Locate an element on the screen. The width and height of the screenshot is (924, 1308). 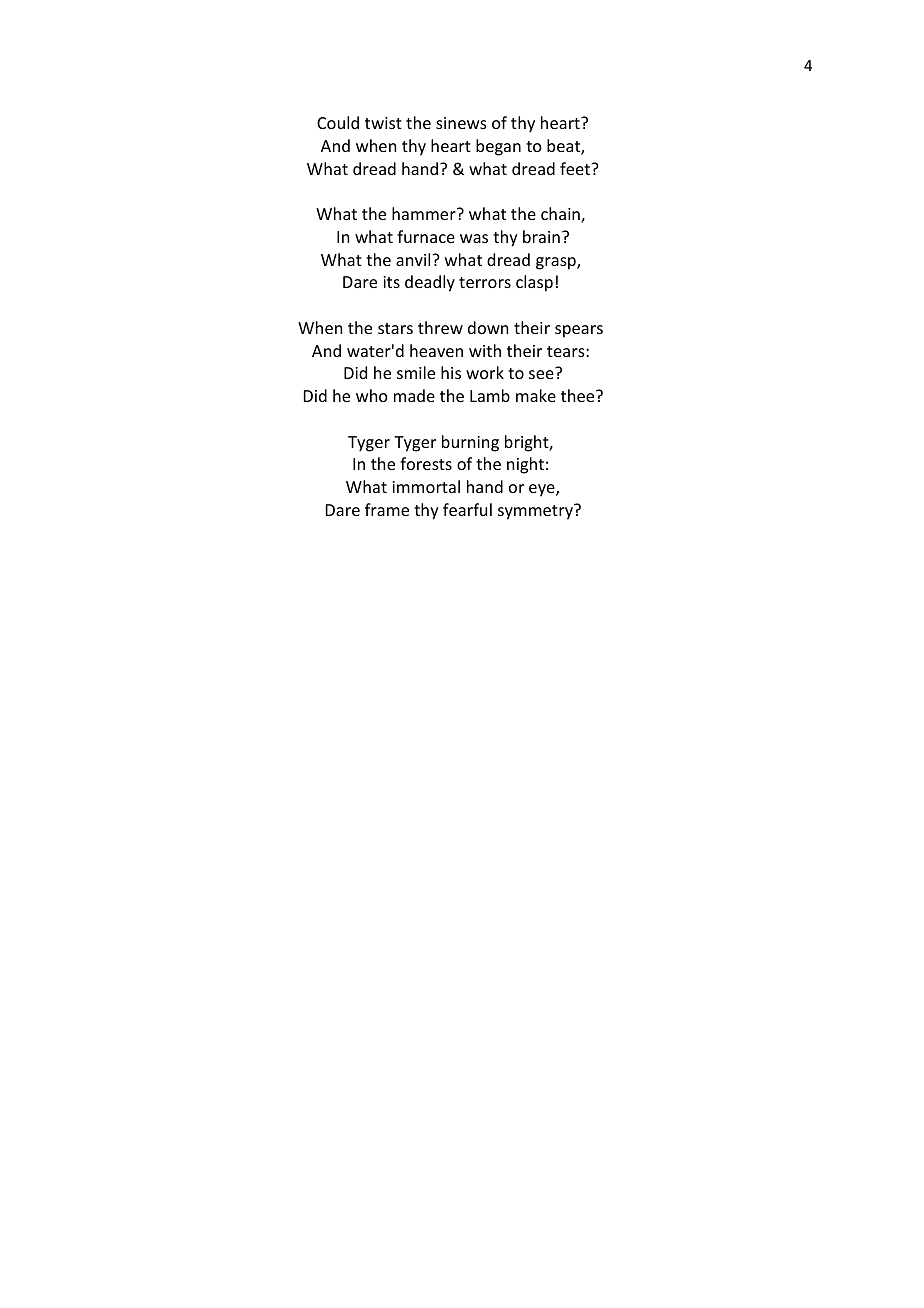
frame is located at coordinates (387, 509).
